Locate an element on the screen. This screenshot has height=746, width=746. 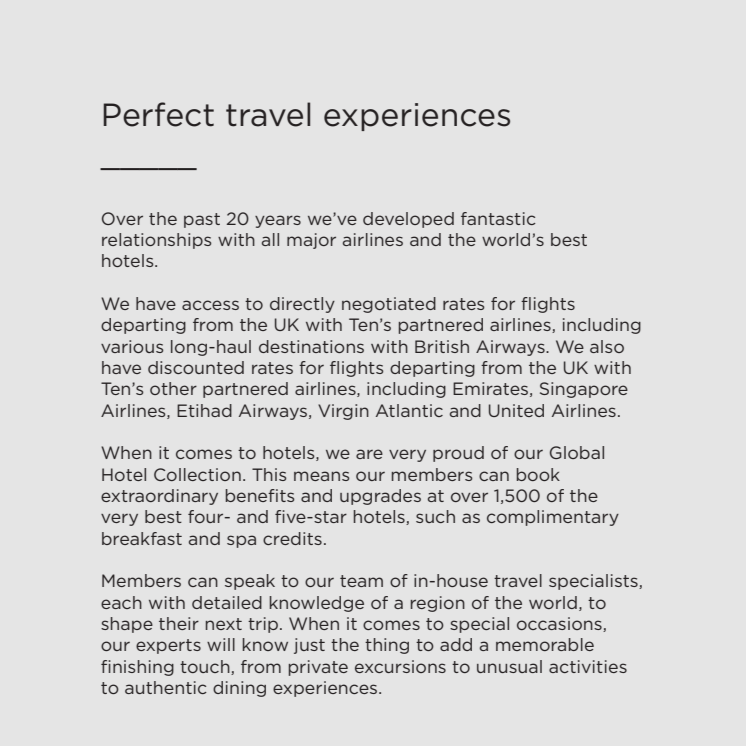
major is located at coordinates (311, 241).
